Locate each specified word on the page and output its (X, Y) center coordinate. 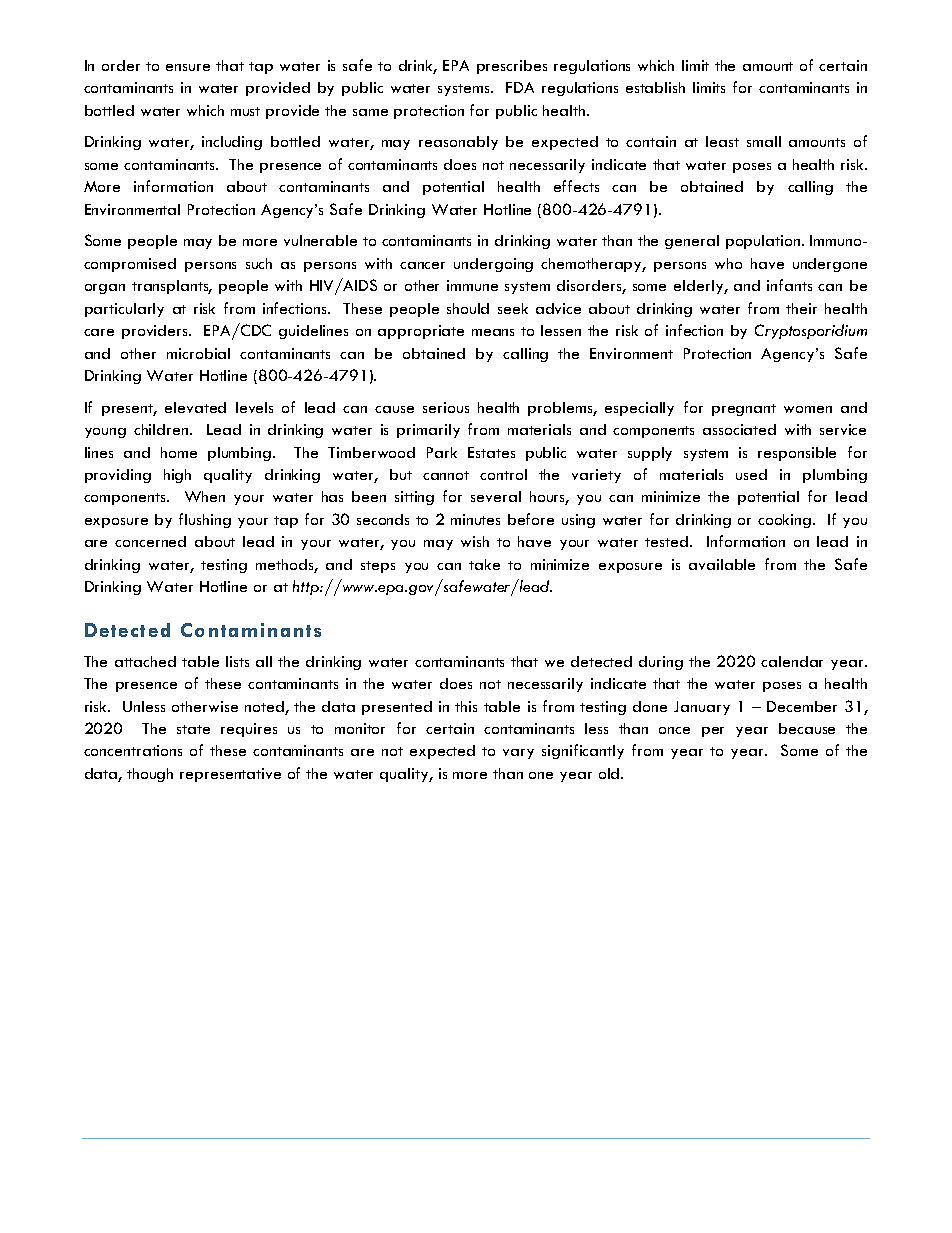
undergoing (493, 265)
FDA (520, 87)
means (493, 332)
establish (655, 87)
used (751, 474)
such (259, 263)
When (205, 496)
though (150, 775)
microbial (198, 353)
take (484, 564)
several (496, 496)
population (764, 242)
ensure (188, 67)
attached (145, 661)
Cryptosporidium (811, 331)
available (722, 564)
